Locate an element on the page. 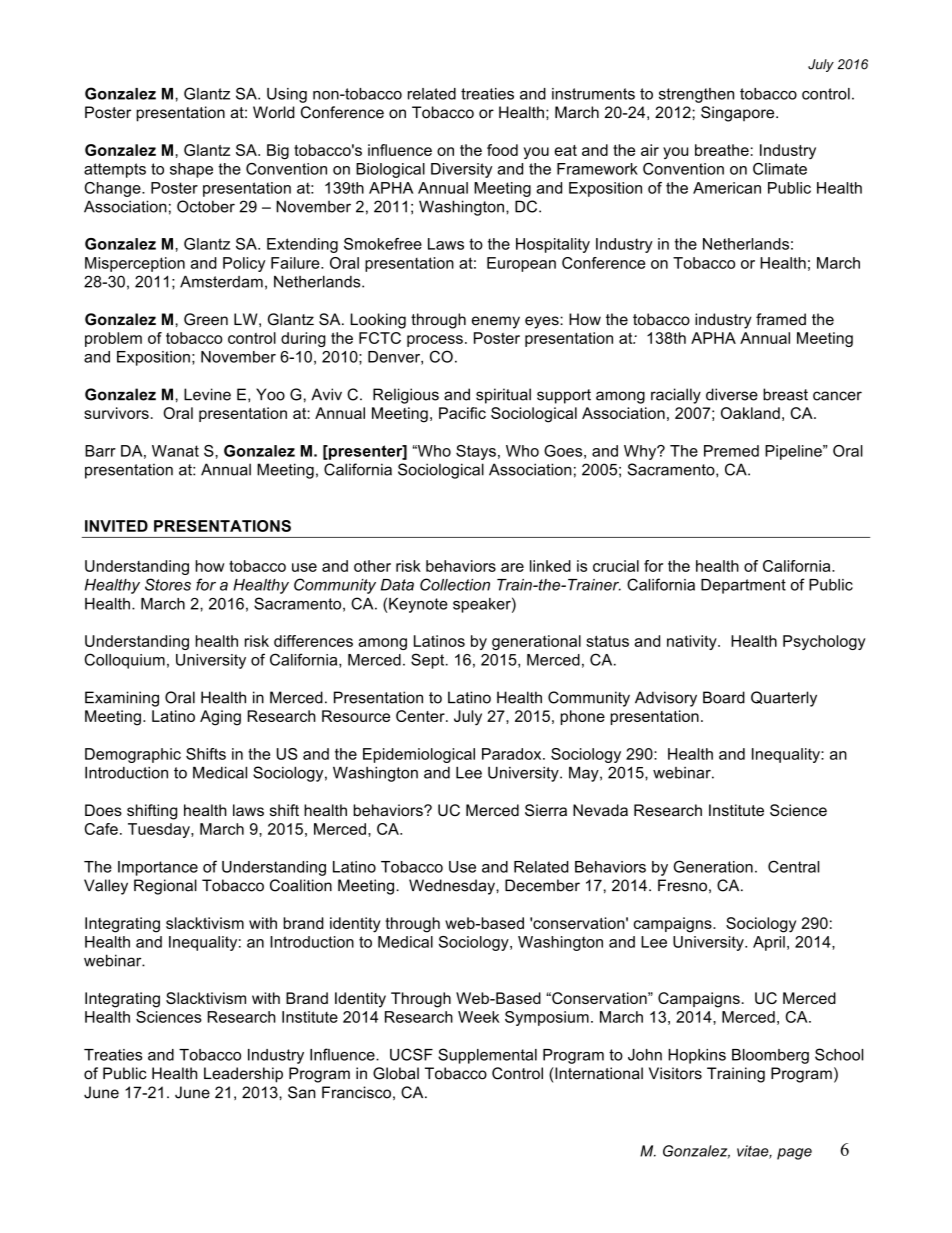 Image resolution: width=952 pixels, height=1233 pixels. Tuesday is located at coordinates (160, 830).
